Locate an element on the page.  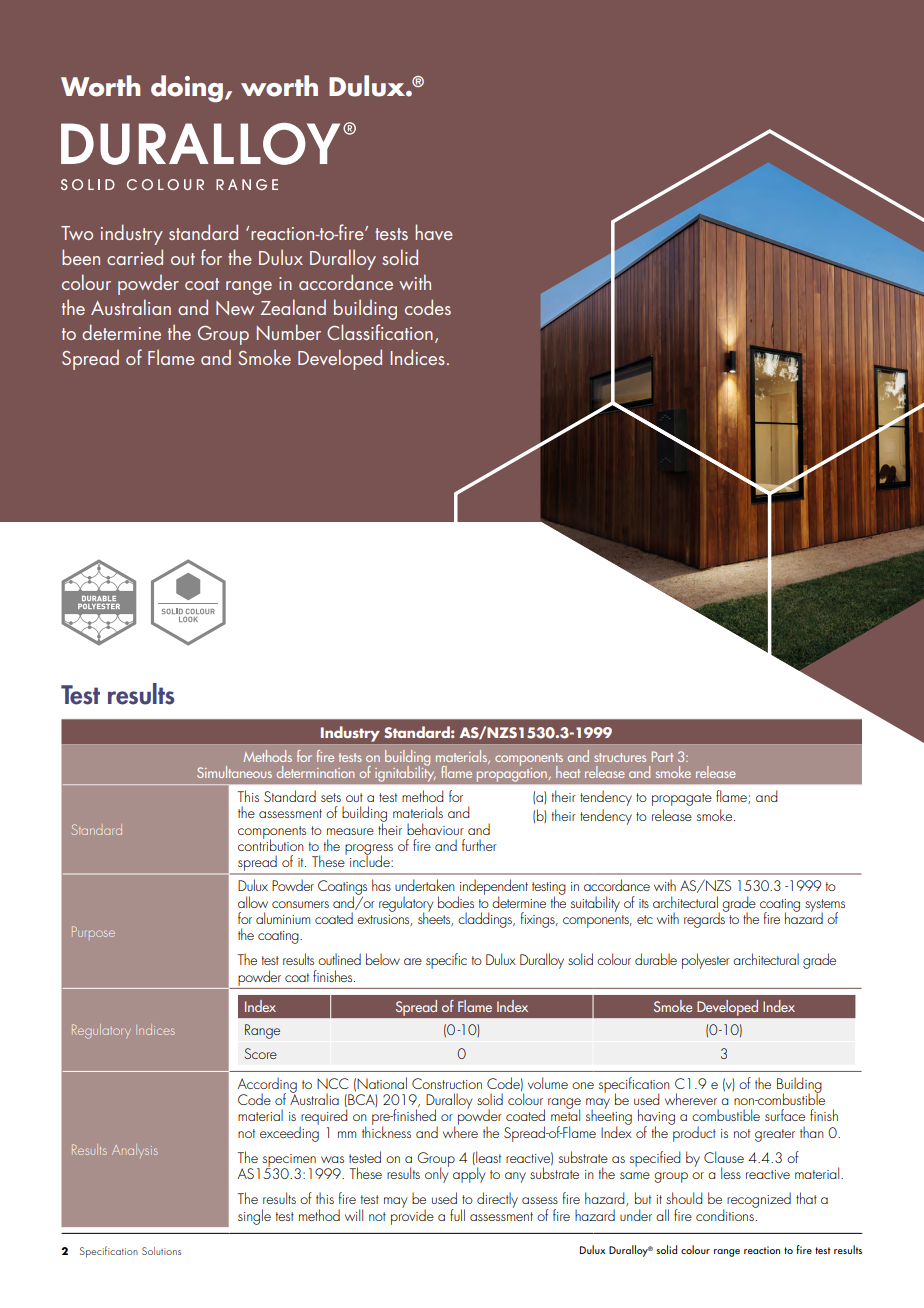
Part is located at coordinates (662, 756).
